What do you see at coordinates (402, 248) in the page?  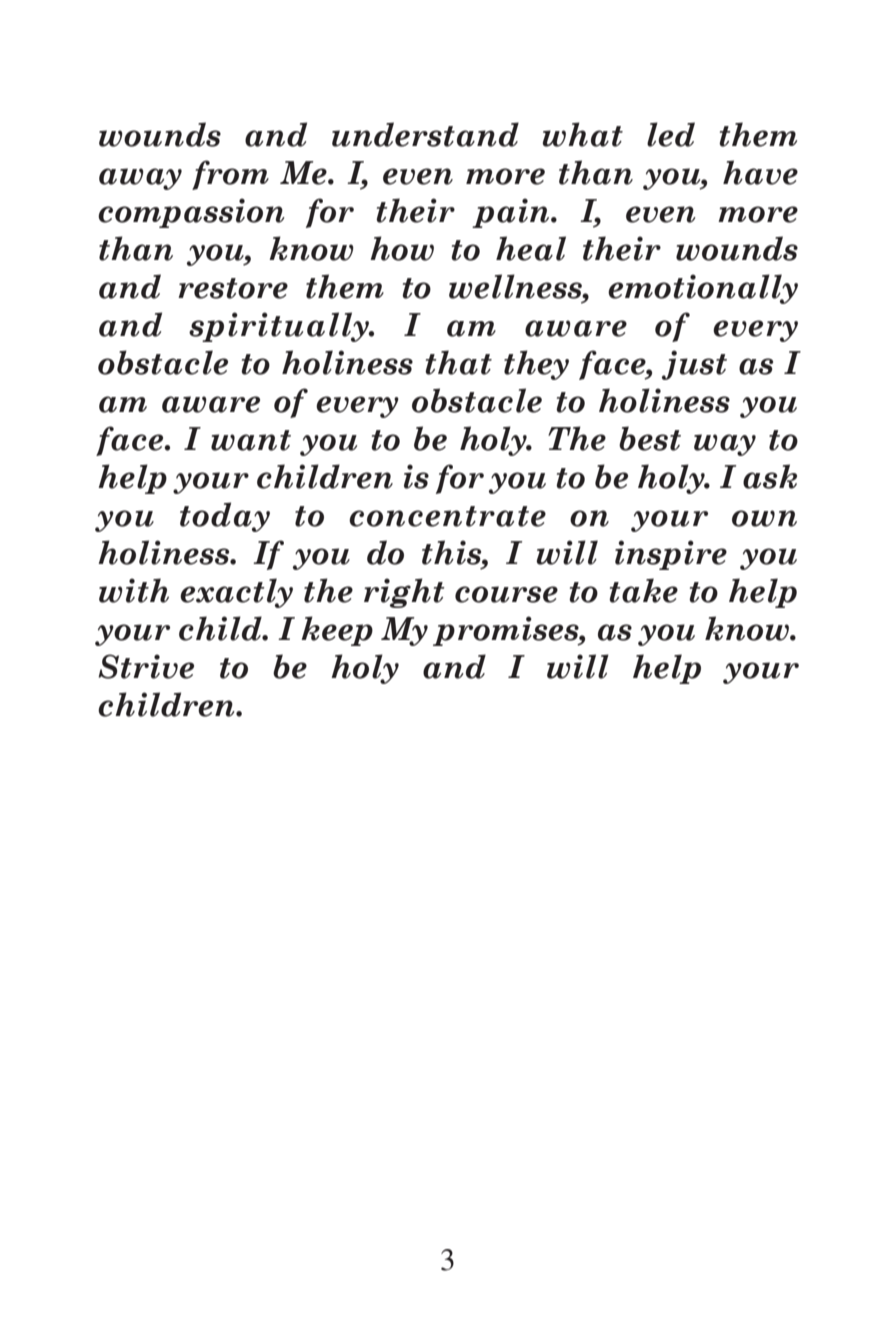 I see `how` at bounding box center [402, 248].
